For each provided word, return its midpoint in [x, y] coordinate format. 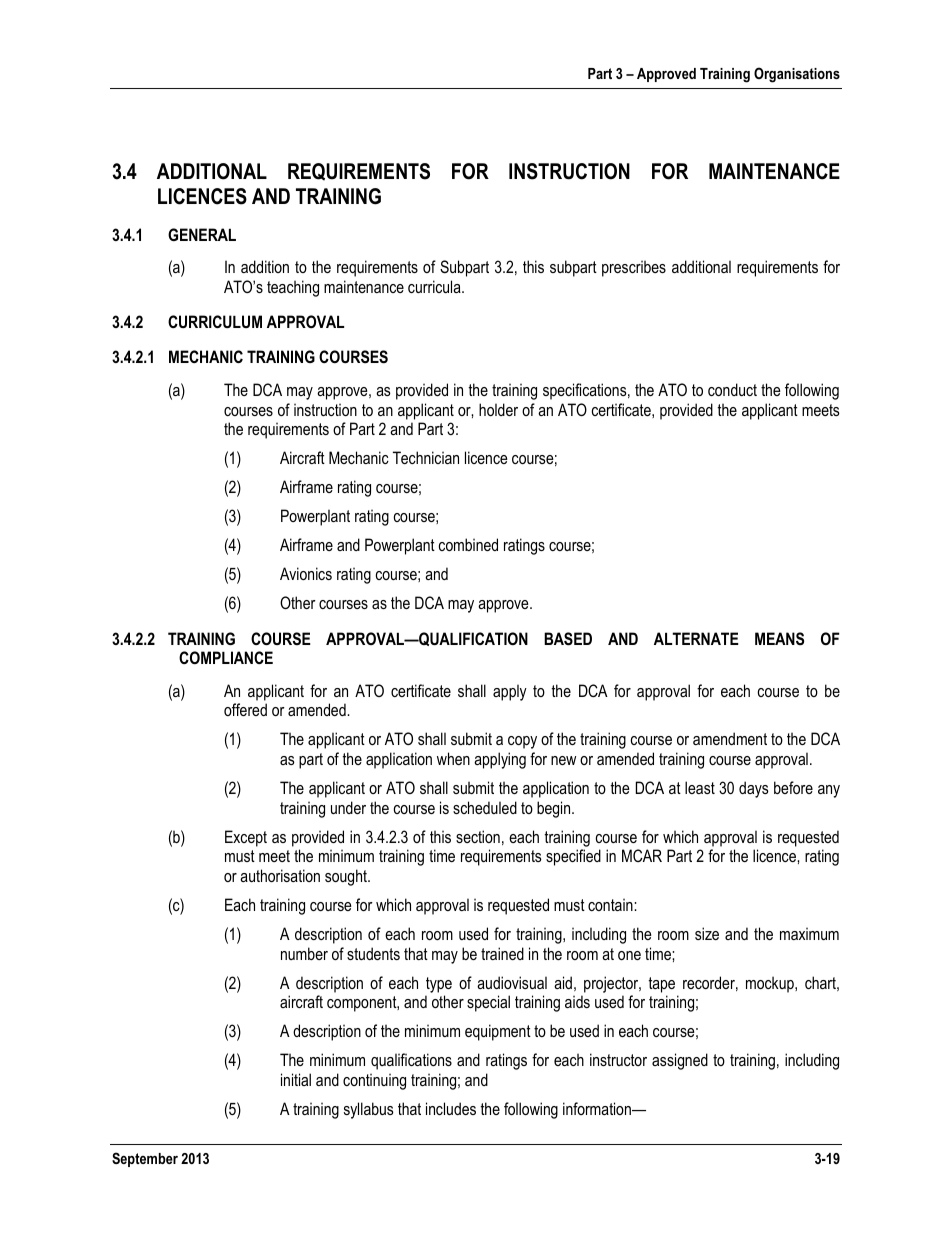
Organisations [797, 75]
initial [296, 1079]
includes [451, 1108]
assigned [680, 1061]
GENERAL [202, 234]
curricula [435, 286]
